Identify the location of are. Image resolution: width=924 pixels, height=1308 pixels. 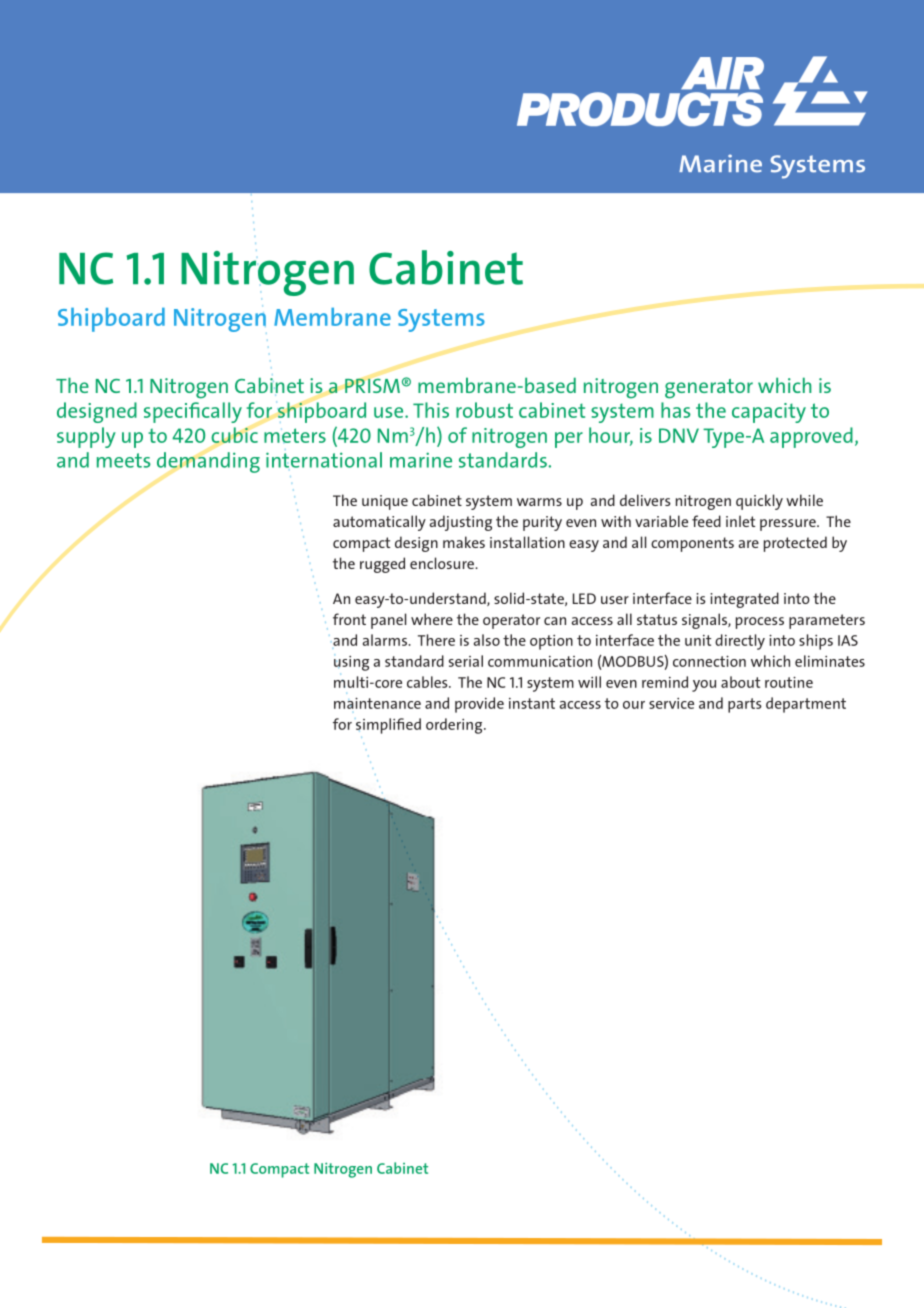
(749, 544).
